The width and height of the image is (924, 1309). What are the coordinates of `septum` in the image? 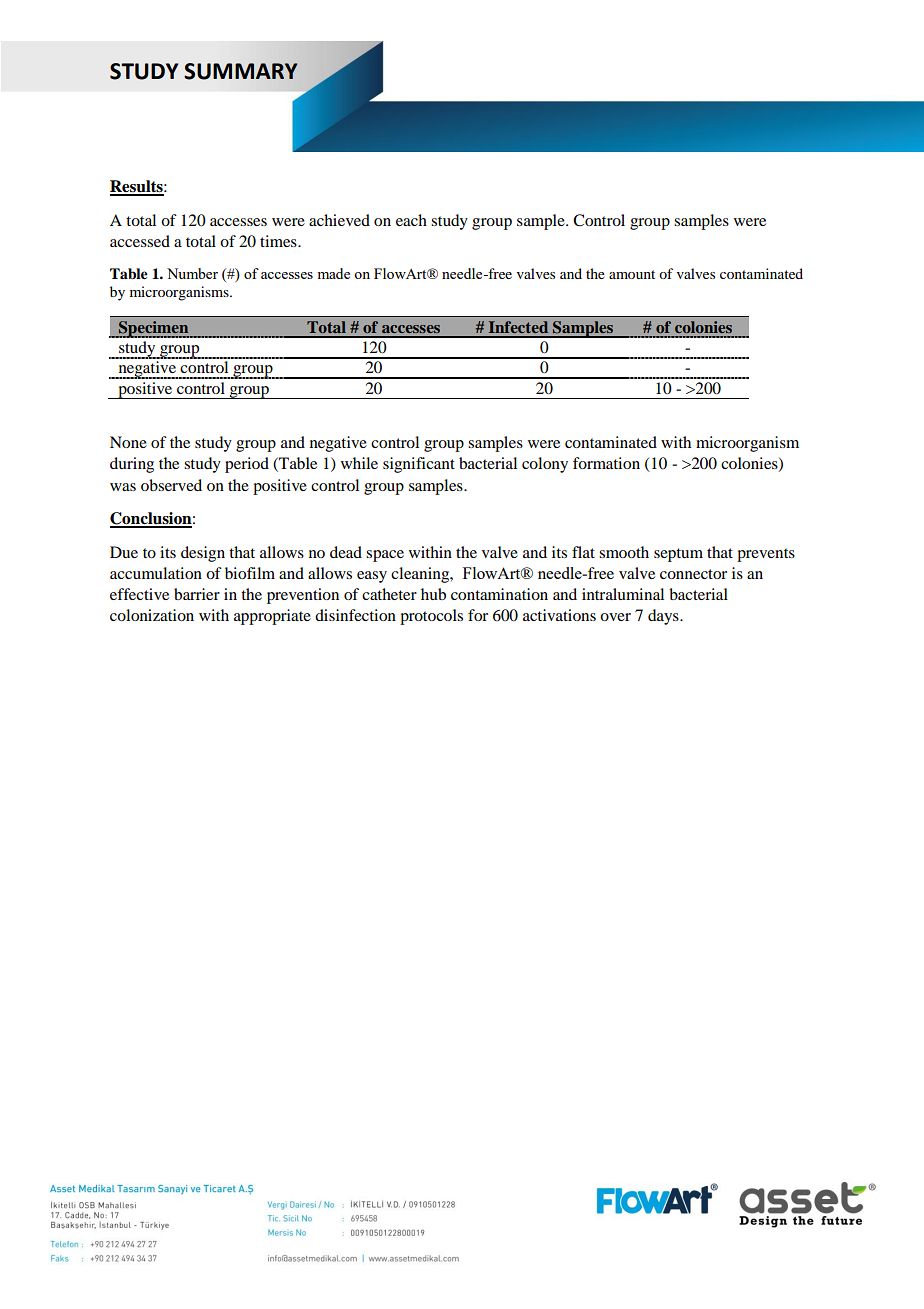 It's located at (678, 555).
